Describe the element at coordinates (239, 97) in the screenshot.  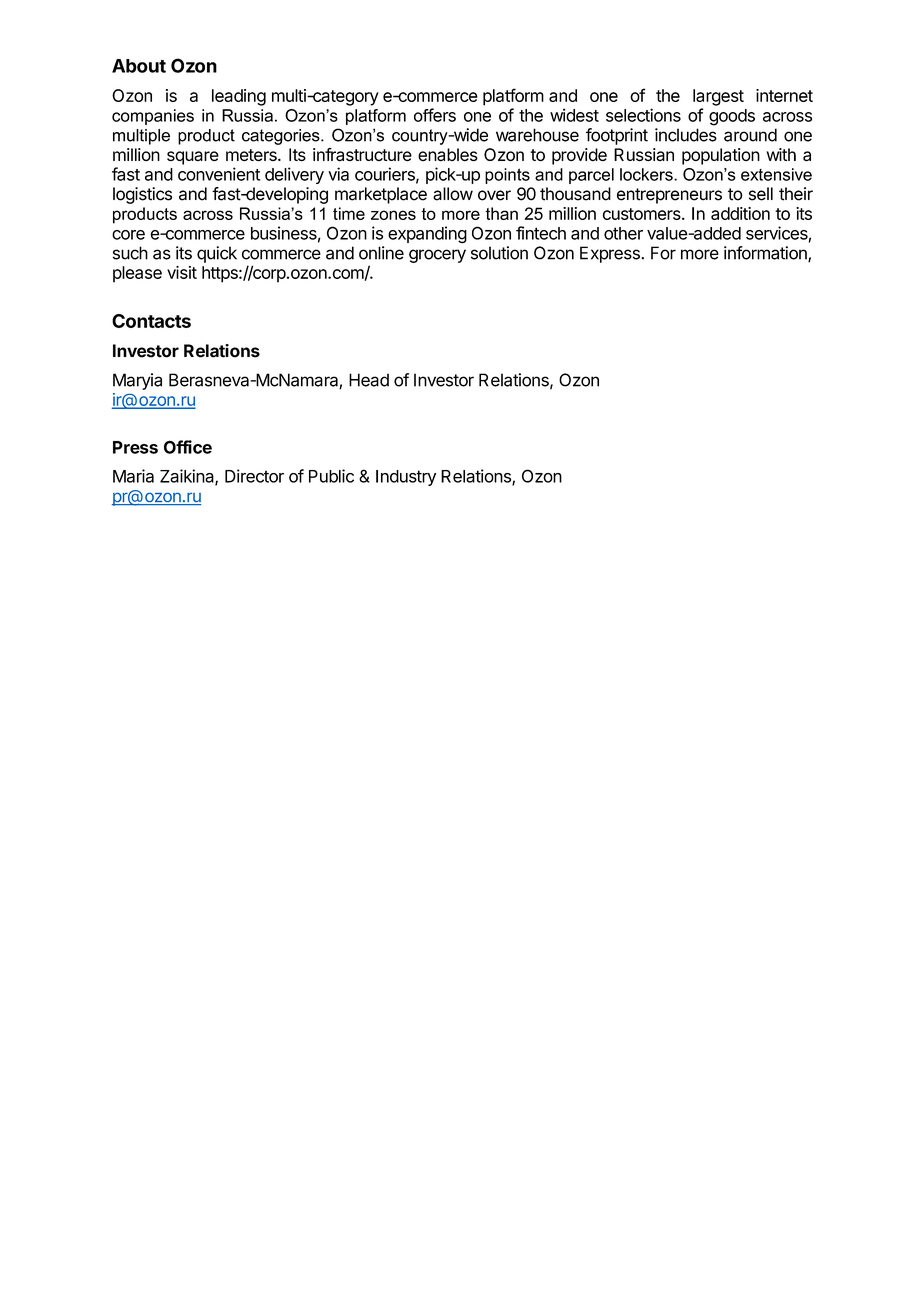
I see `leading` at that location.
